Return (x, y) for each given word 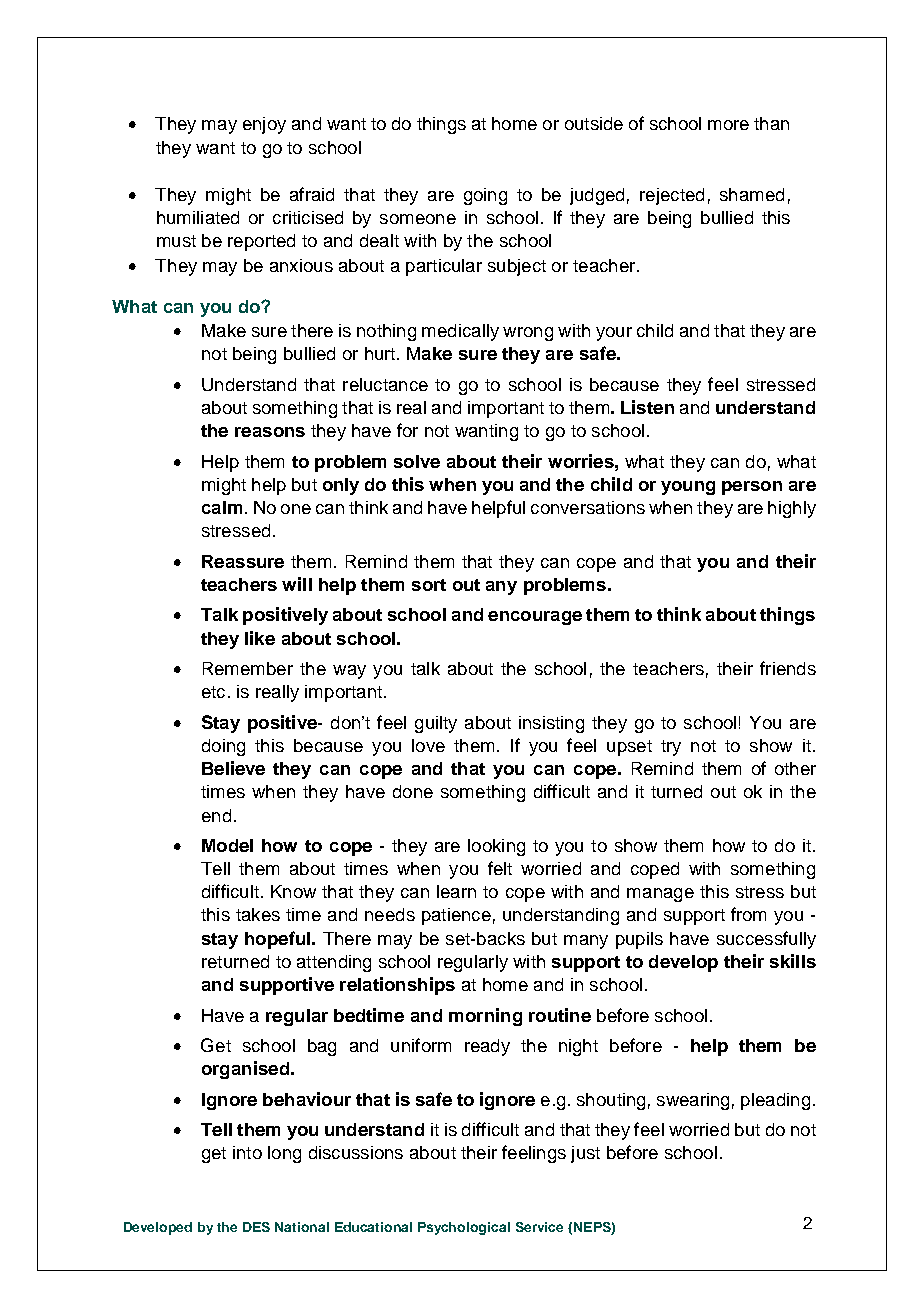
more (728, 125)
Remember (248, 668)
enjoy (264, 125)
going (485, 196)
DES (256, 1227)
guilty (436, 724)
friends (788, 668)
